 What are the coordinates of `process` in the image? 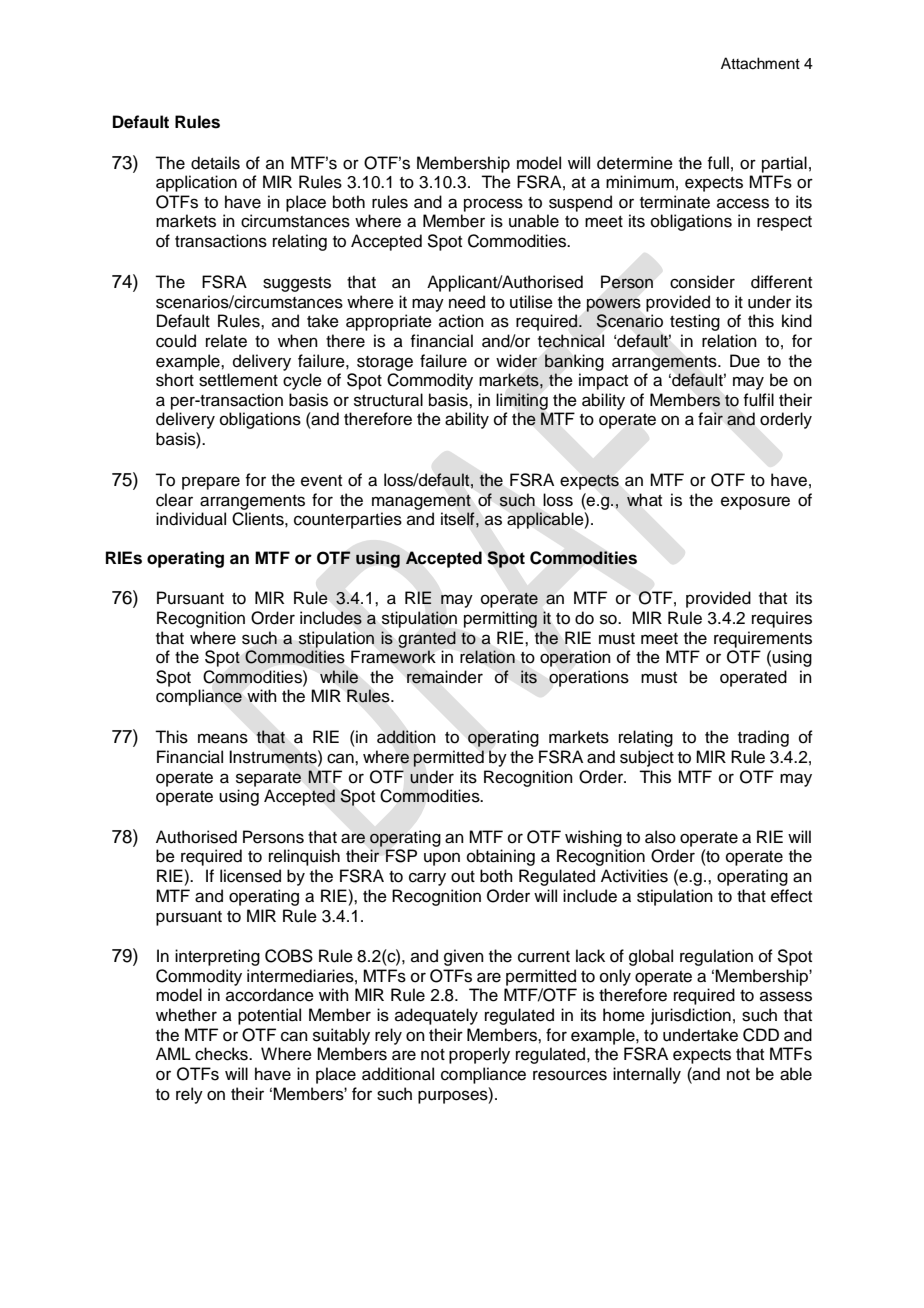 It's located at (493, 205).
